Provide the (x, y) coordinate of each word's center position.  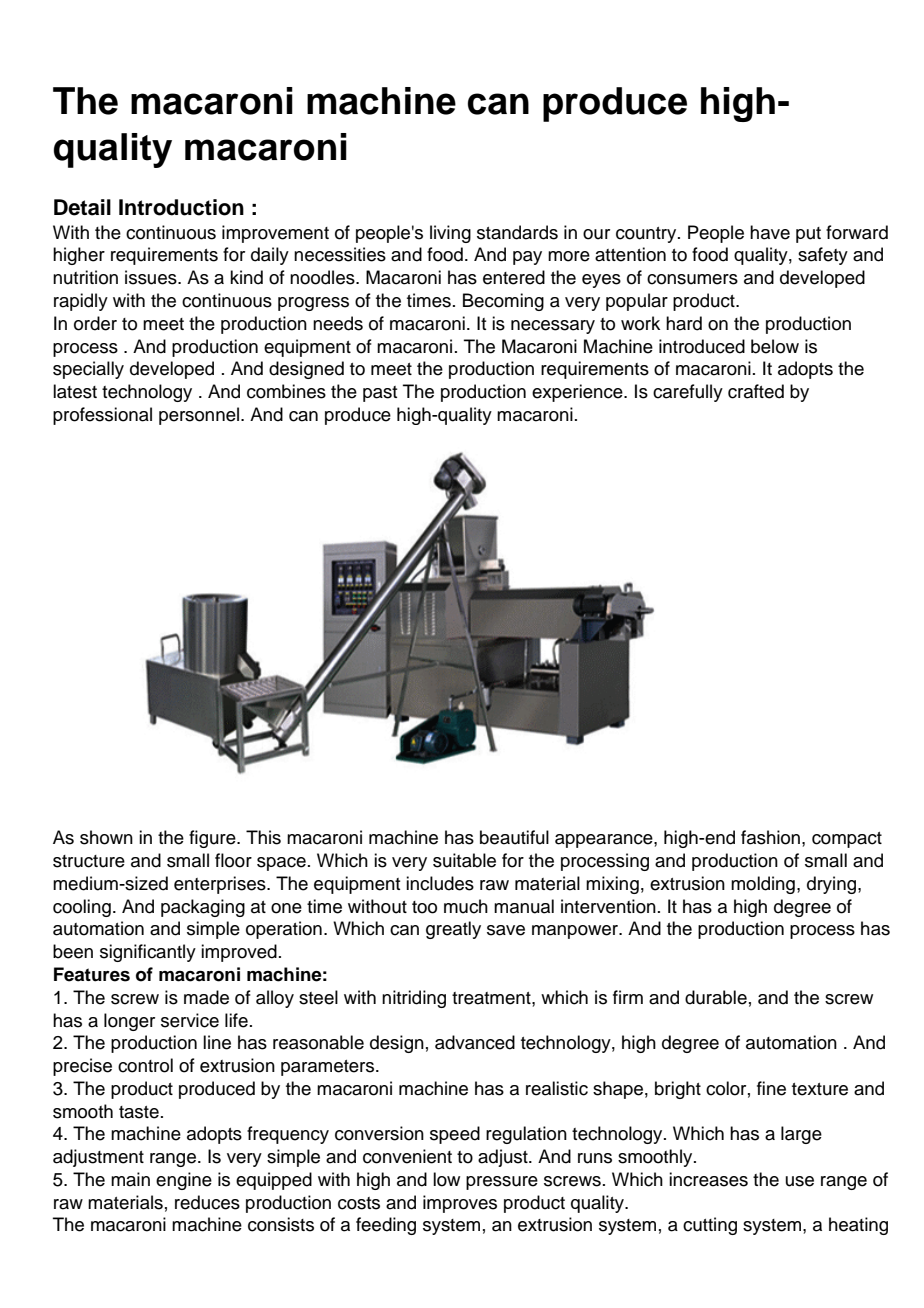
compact (847, 840)
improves (460, 1204)
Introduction (181, 207)
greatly (453, 930)
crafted (756, 391)
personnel (199, 416)
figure (213, 839)
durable (716, 997)
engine (184, 1181)
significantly (148, 953)
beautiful (514, 837)
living (450, 234)
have (770, 232)
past (380, 394)
